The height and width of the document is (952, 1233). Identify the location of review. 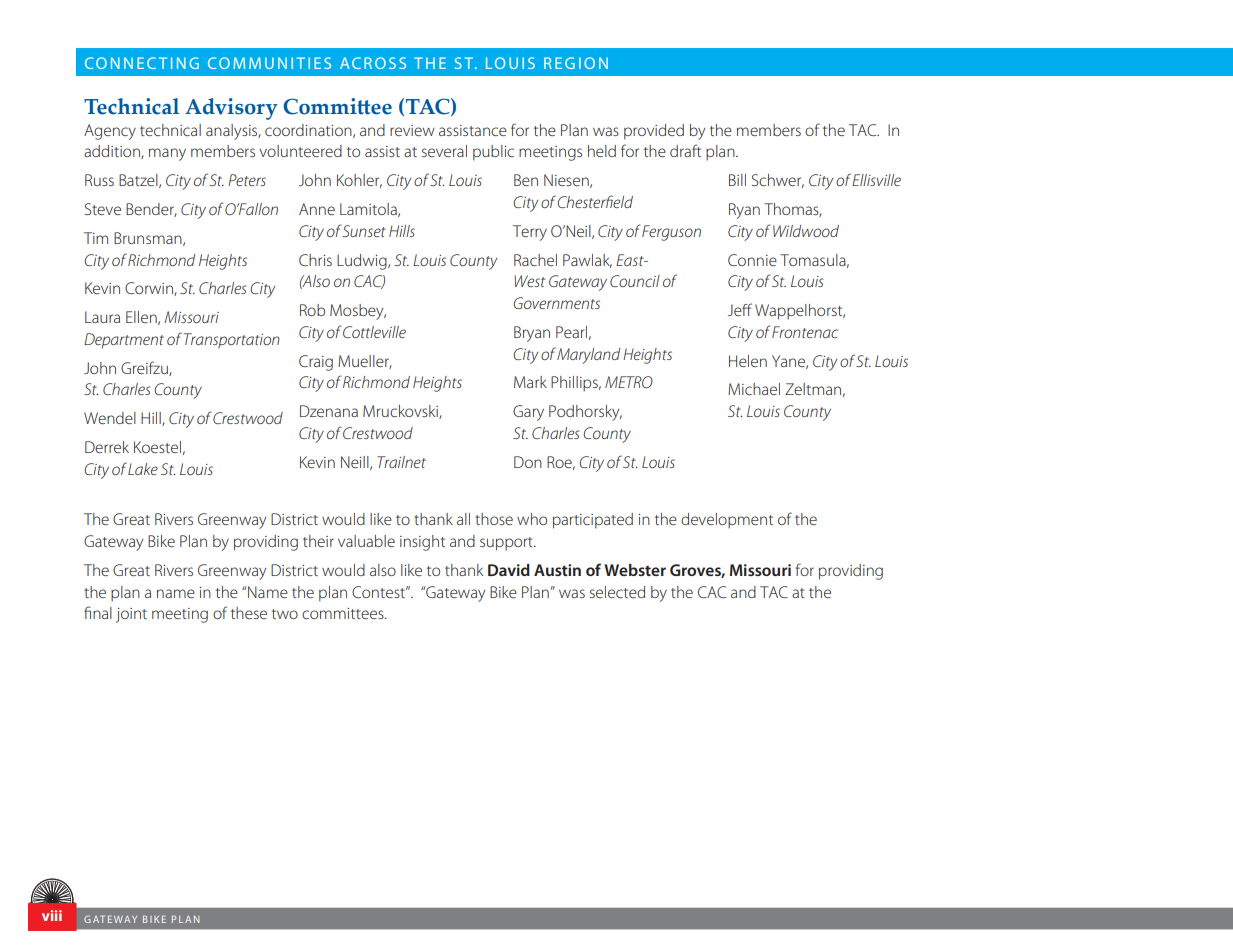
(412, 130).
